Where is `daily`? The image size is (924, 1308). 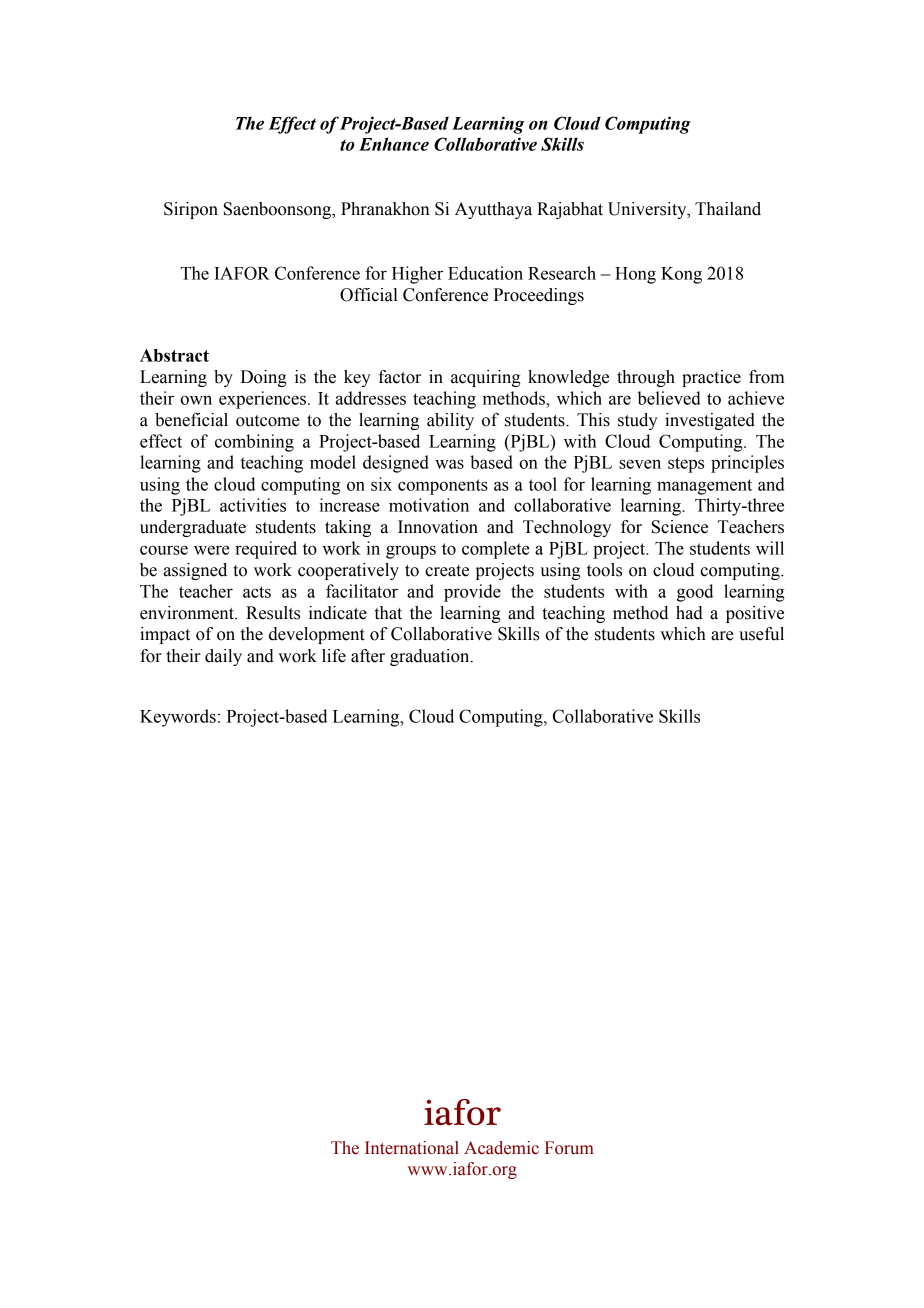 daily is located at coordinates (223, 657).
